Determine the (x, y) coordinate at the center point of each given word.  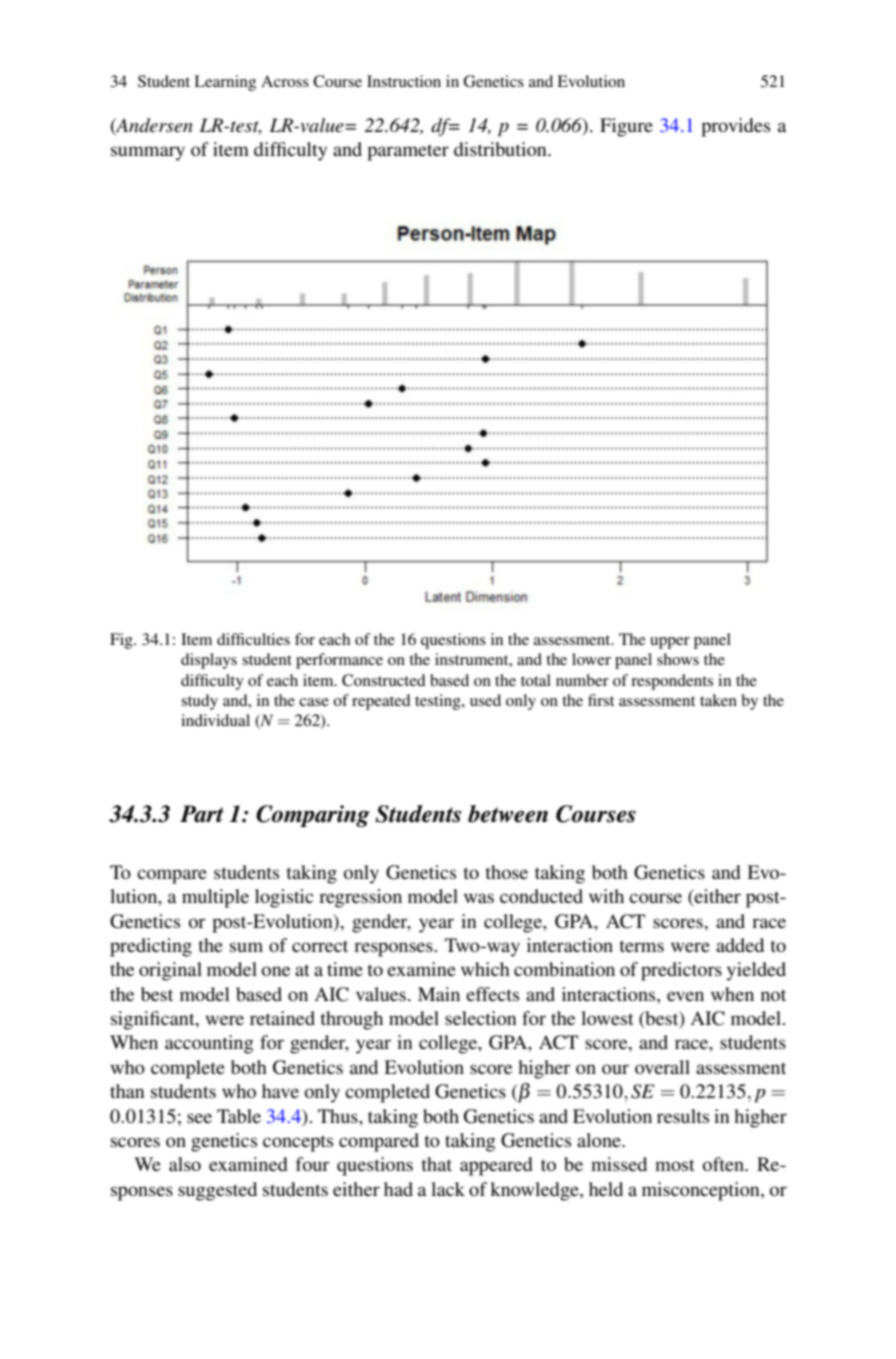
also (185, 1164)
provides (735, 127)
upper (670, 643)
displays (209, 661)
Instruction (404, 81)
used (485, 700)
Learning (225, 83)
